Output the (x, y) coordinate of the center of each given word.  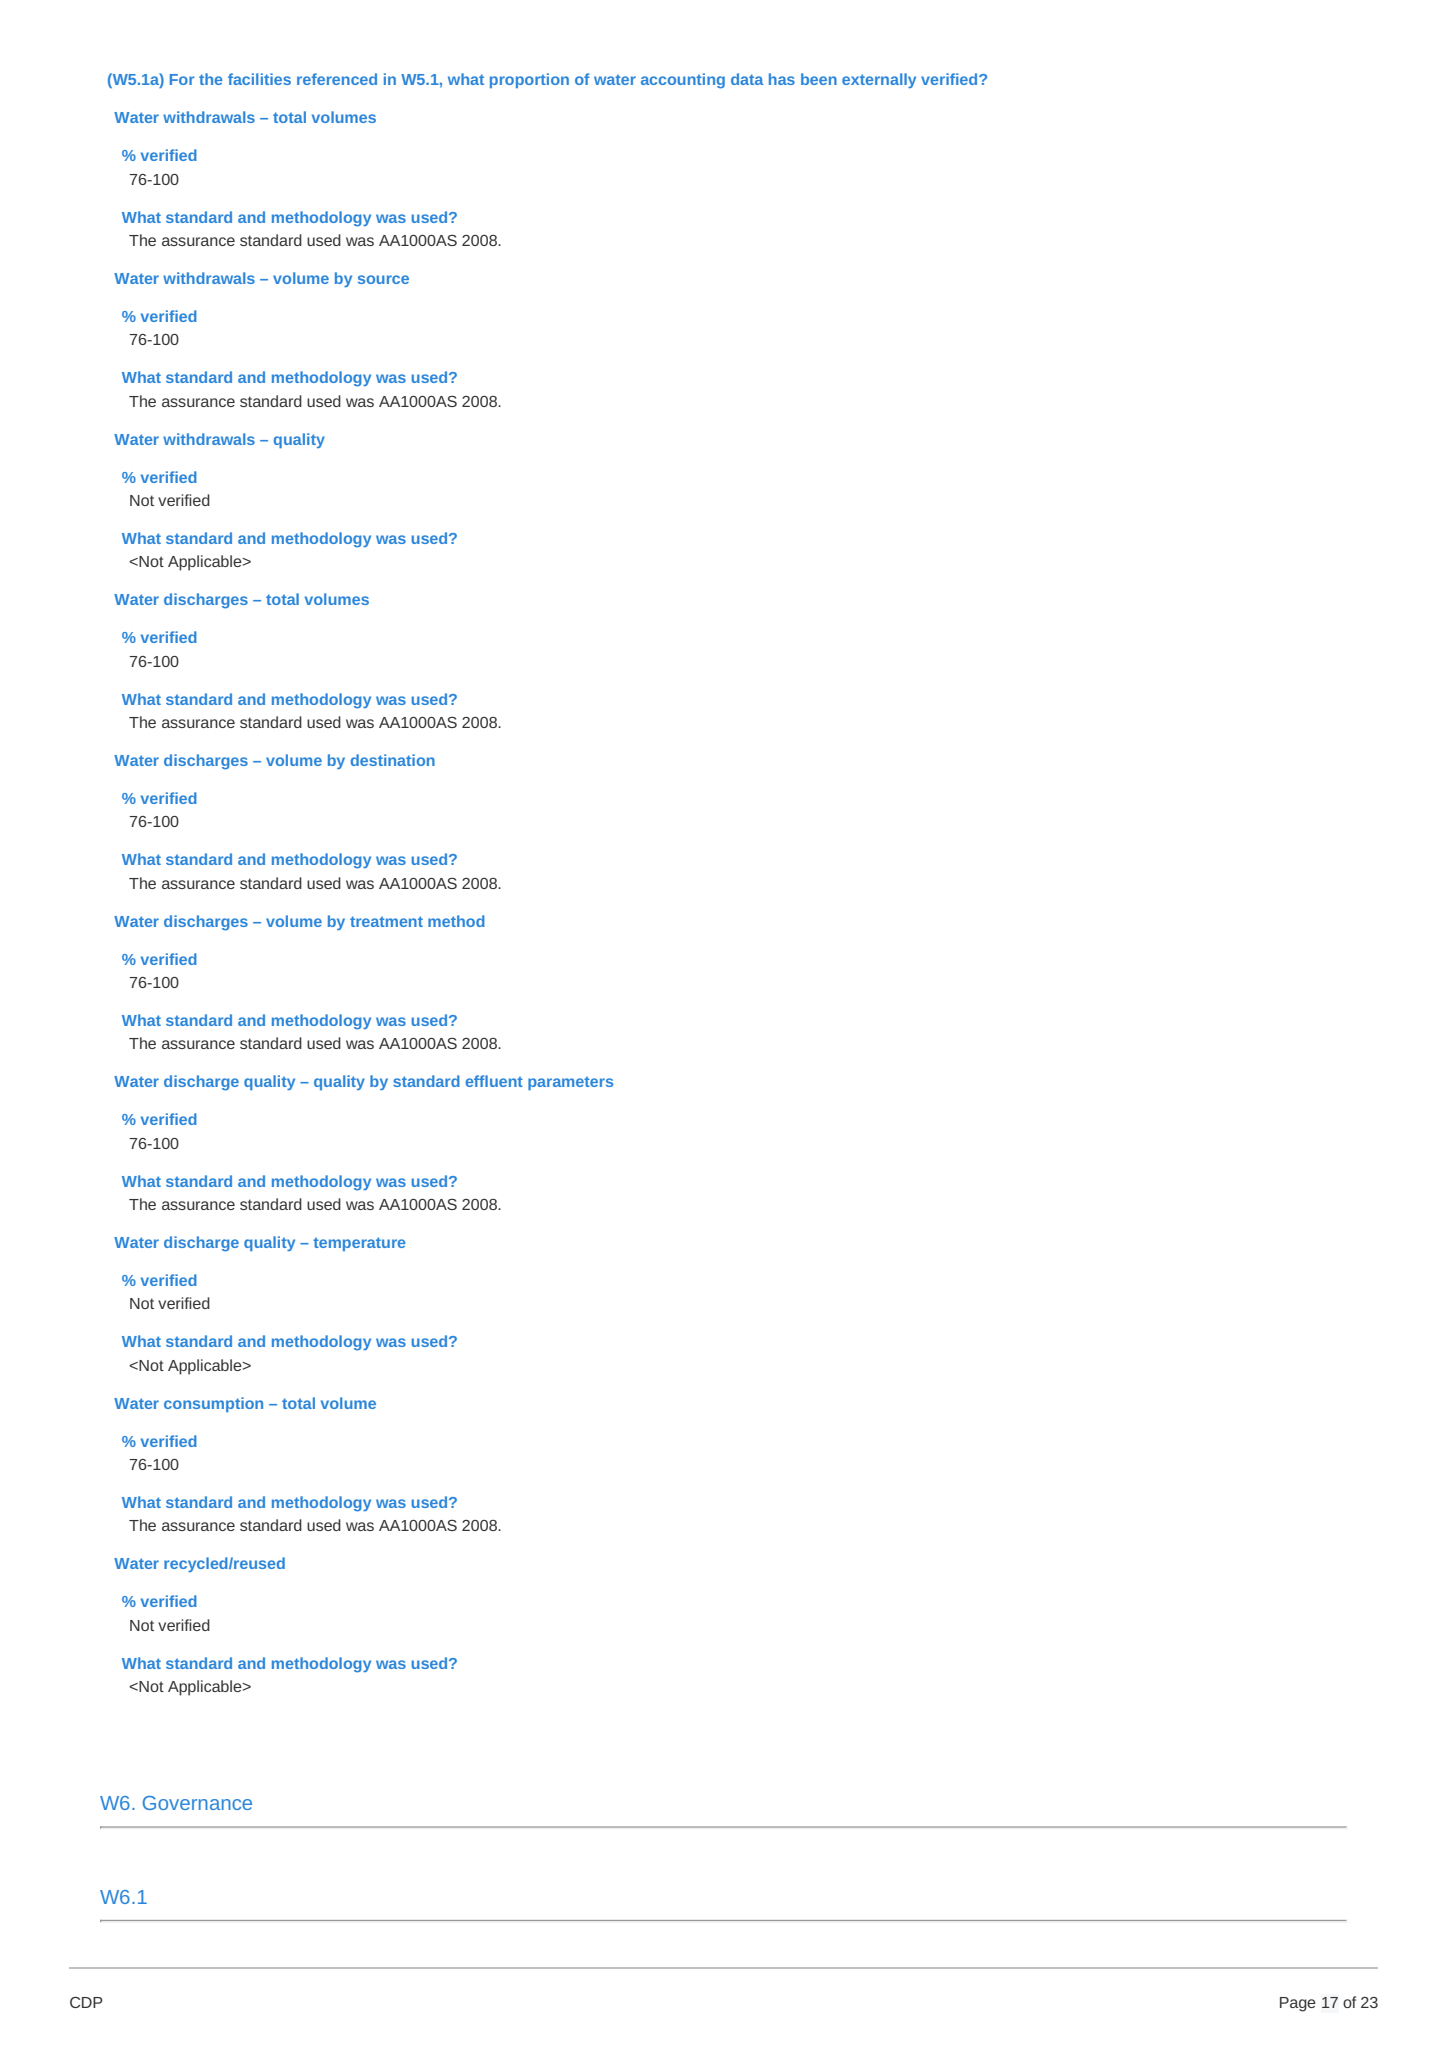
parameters (570, 1083)
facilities (259, 79)
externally (879, 80)
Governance (197, 1803)
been (819, 79)
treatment (386, 921)
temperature (359, 1244)
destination (393, 760)
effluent (494, 1081)
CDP (86, 2002)
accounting (683, 81)
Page (1298, 2004)
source (383, 279)
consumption (213, 1404)
